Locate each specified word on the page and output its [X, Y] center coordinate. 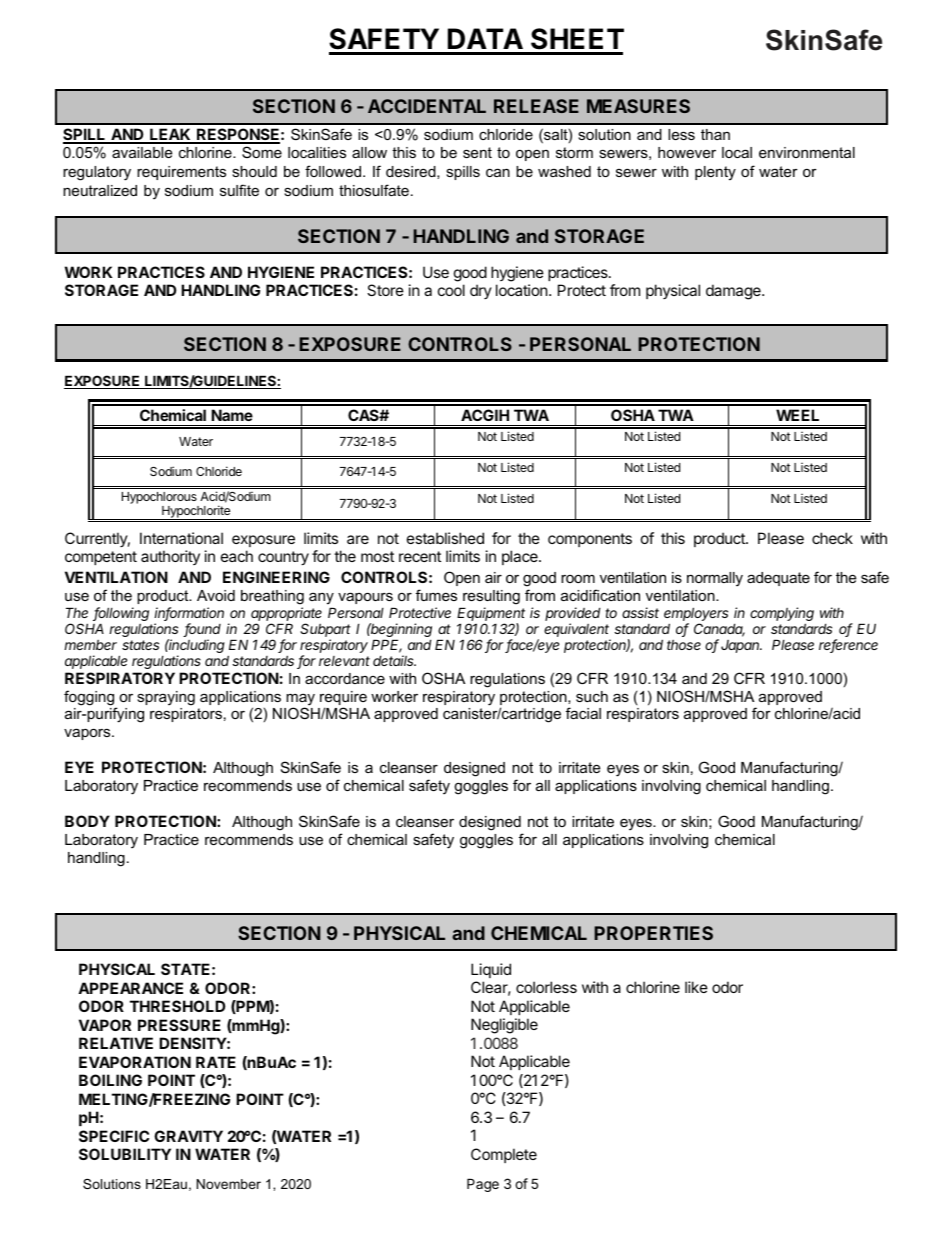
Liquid [491, 970]
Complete [504, 1155]
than [715, 134]
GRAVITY [188, 1136]
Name [232, 415]
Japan [741, 646]
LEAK [170, 135]
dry [481, 291]
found [202, 630]
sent [477, 152]
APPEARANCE [130, 988]
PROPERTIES [653, 933]
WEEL [797, 415]
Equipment [491, 615]
